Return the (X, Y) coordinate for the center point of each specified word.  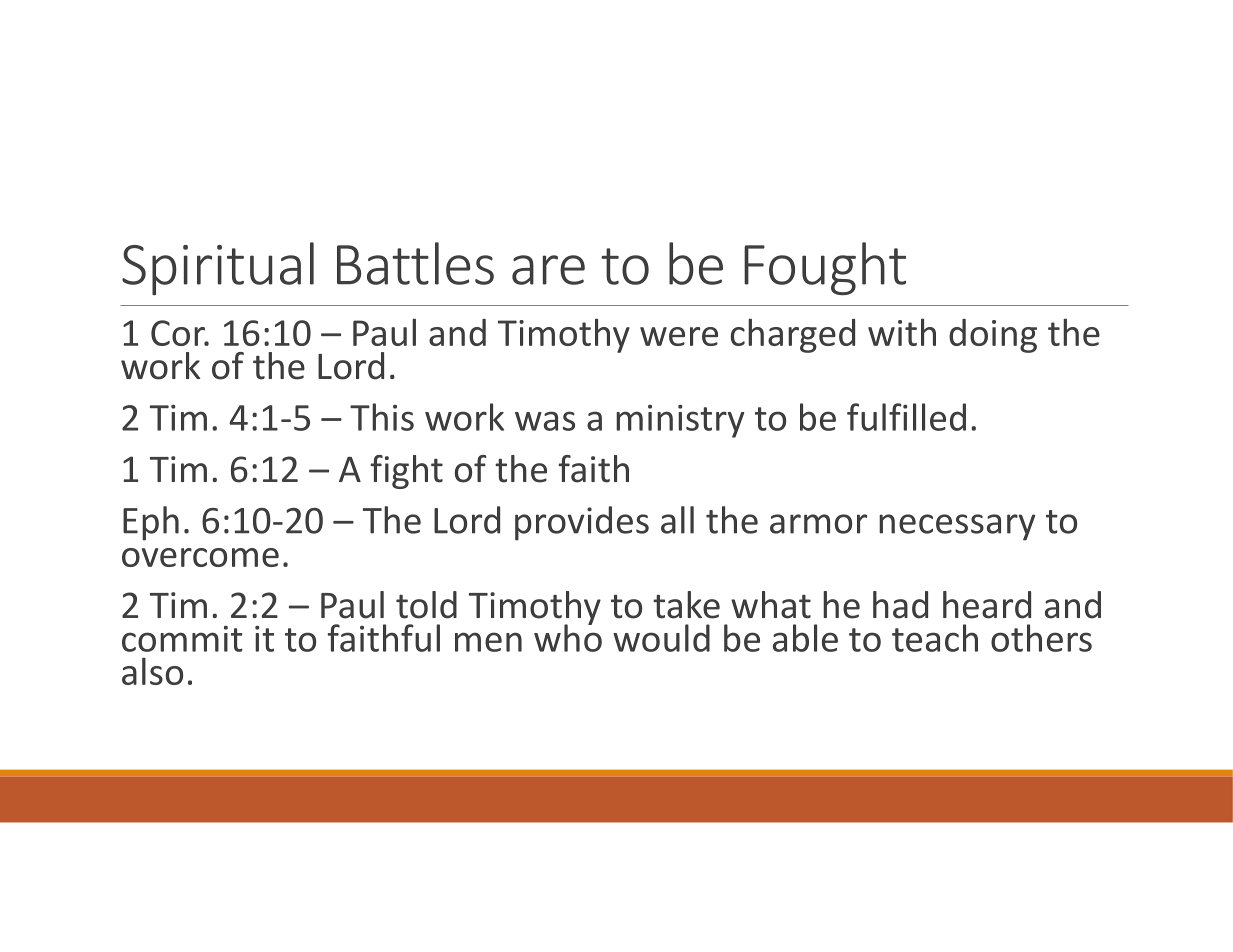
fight (406, 472)
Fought (825, 268)
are (548, 270)
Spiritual (218, 268)
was (545, 421)
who (568, 637)
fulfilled (906, 417)
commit (182, 639)
